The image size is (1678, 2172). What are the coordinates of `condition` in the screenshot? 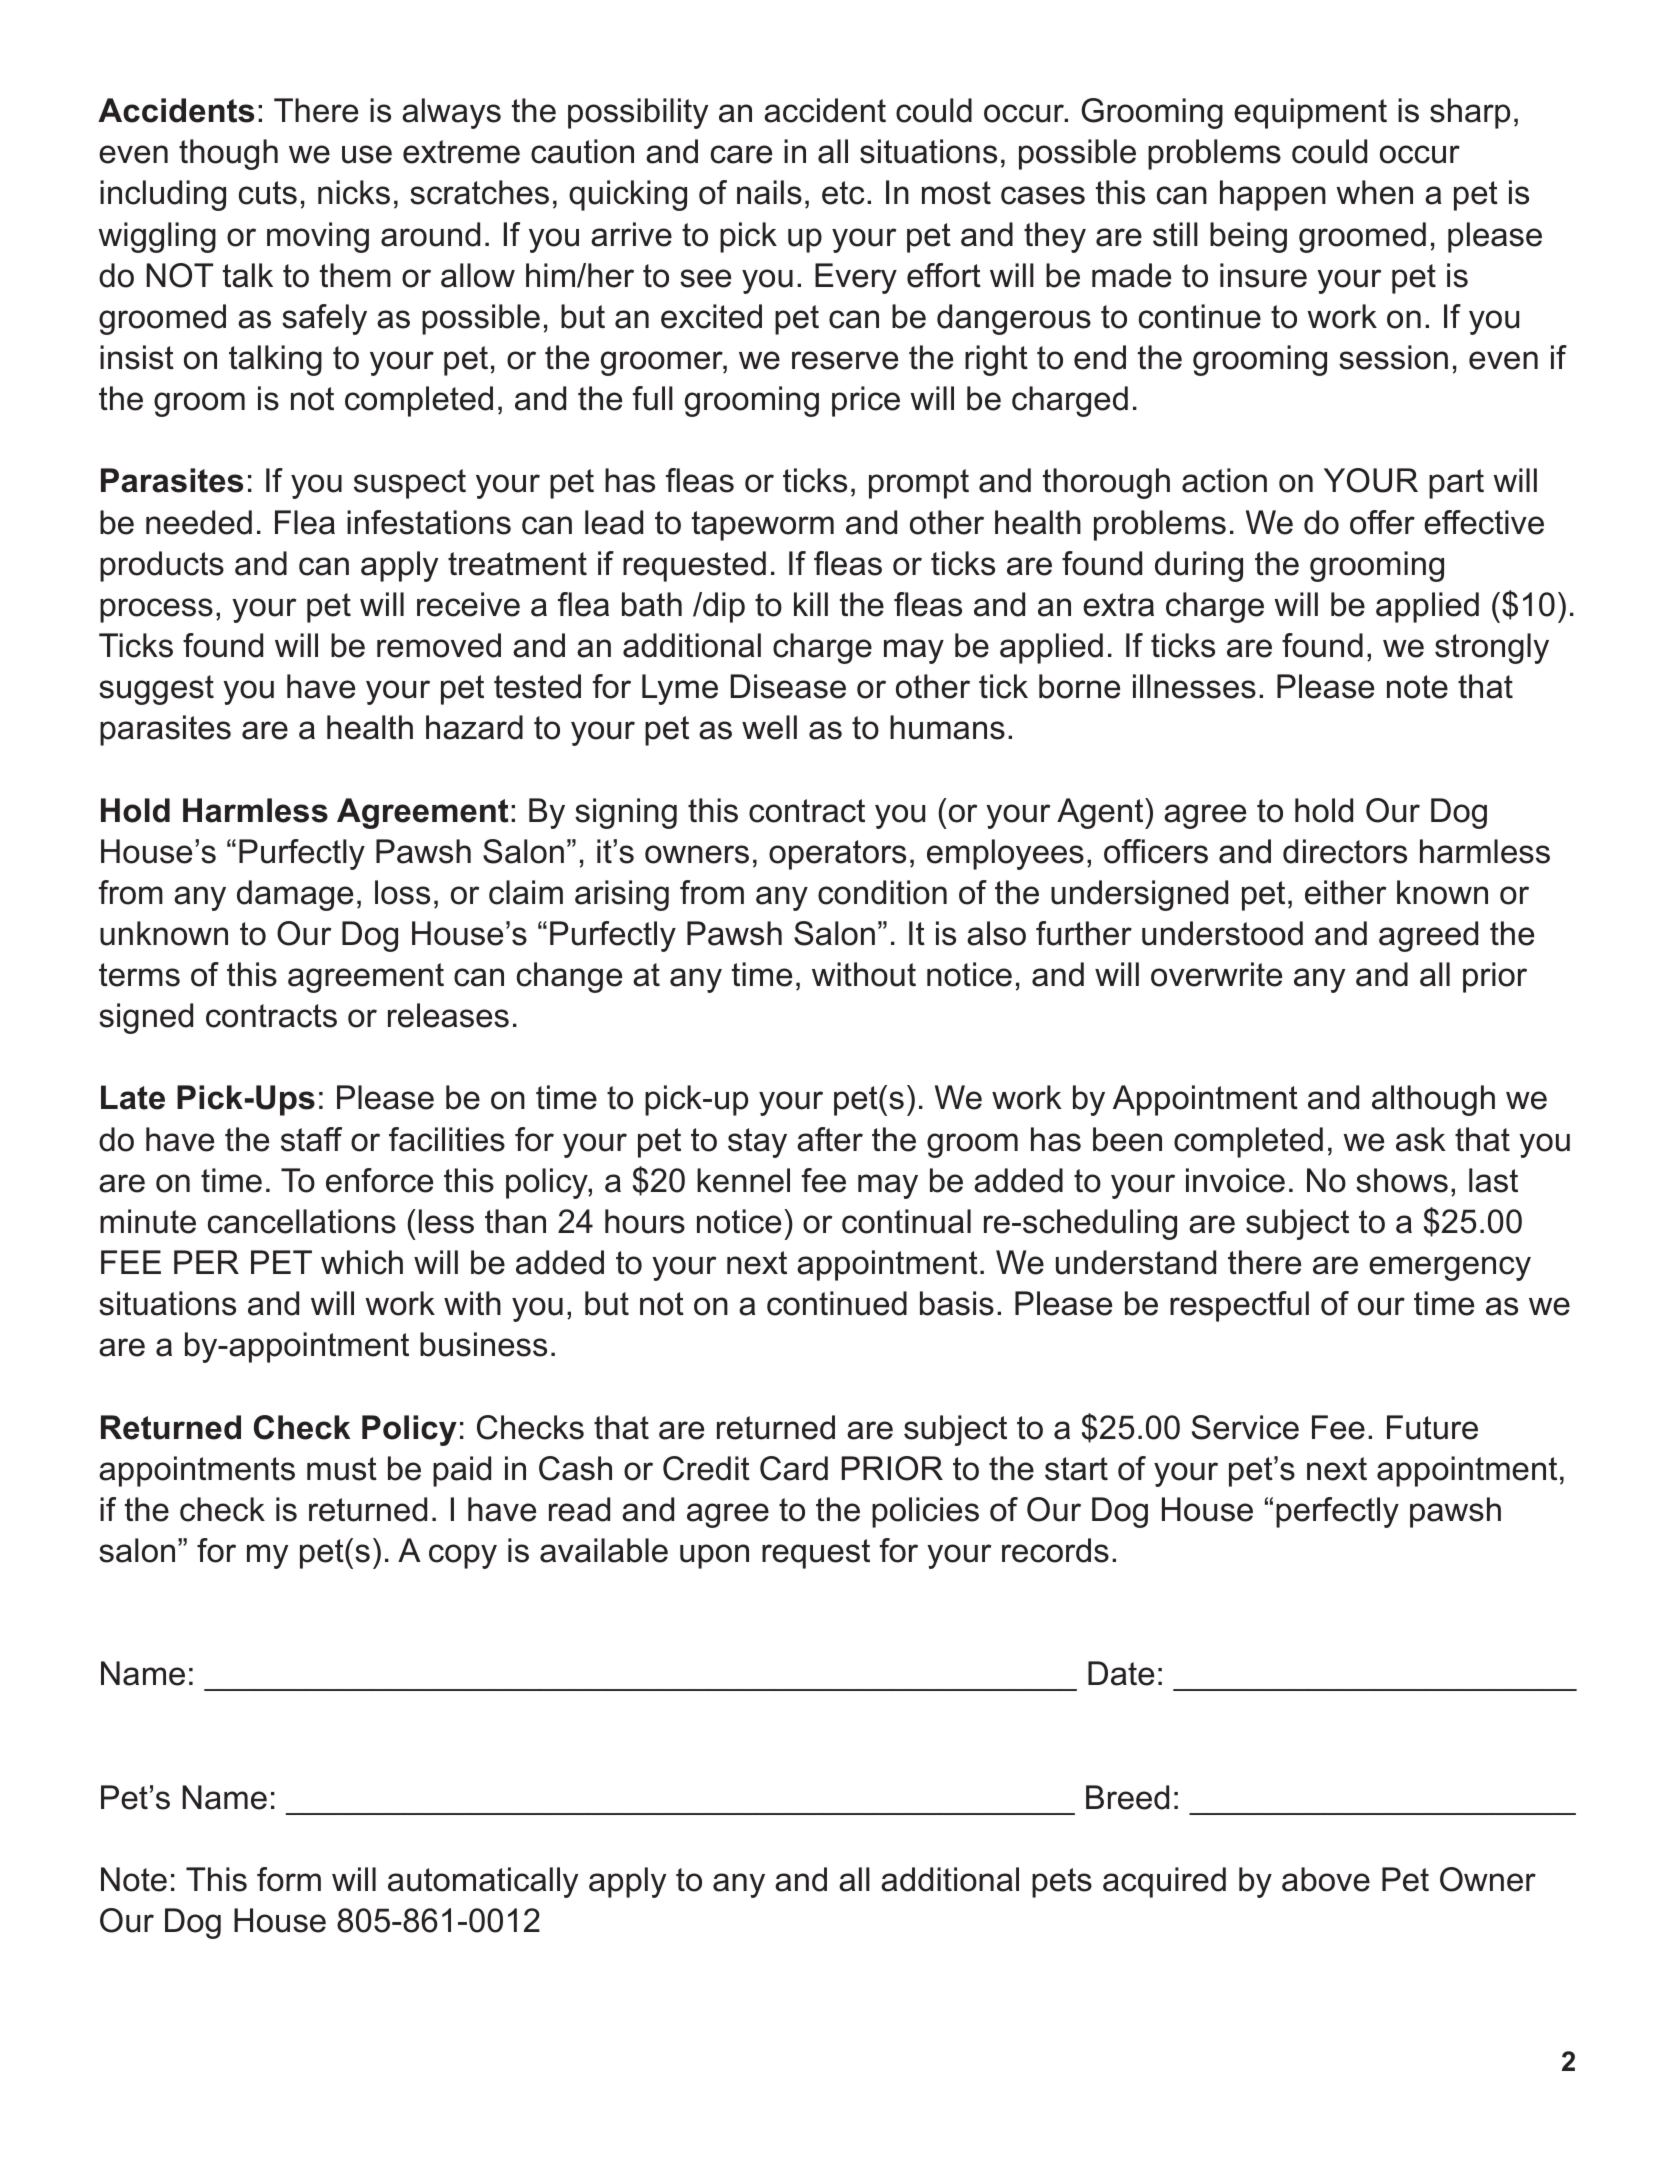 It's located at (882, 892).
